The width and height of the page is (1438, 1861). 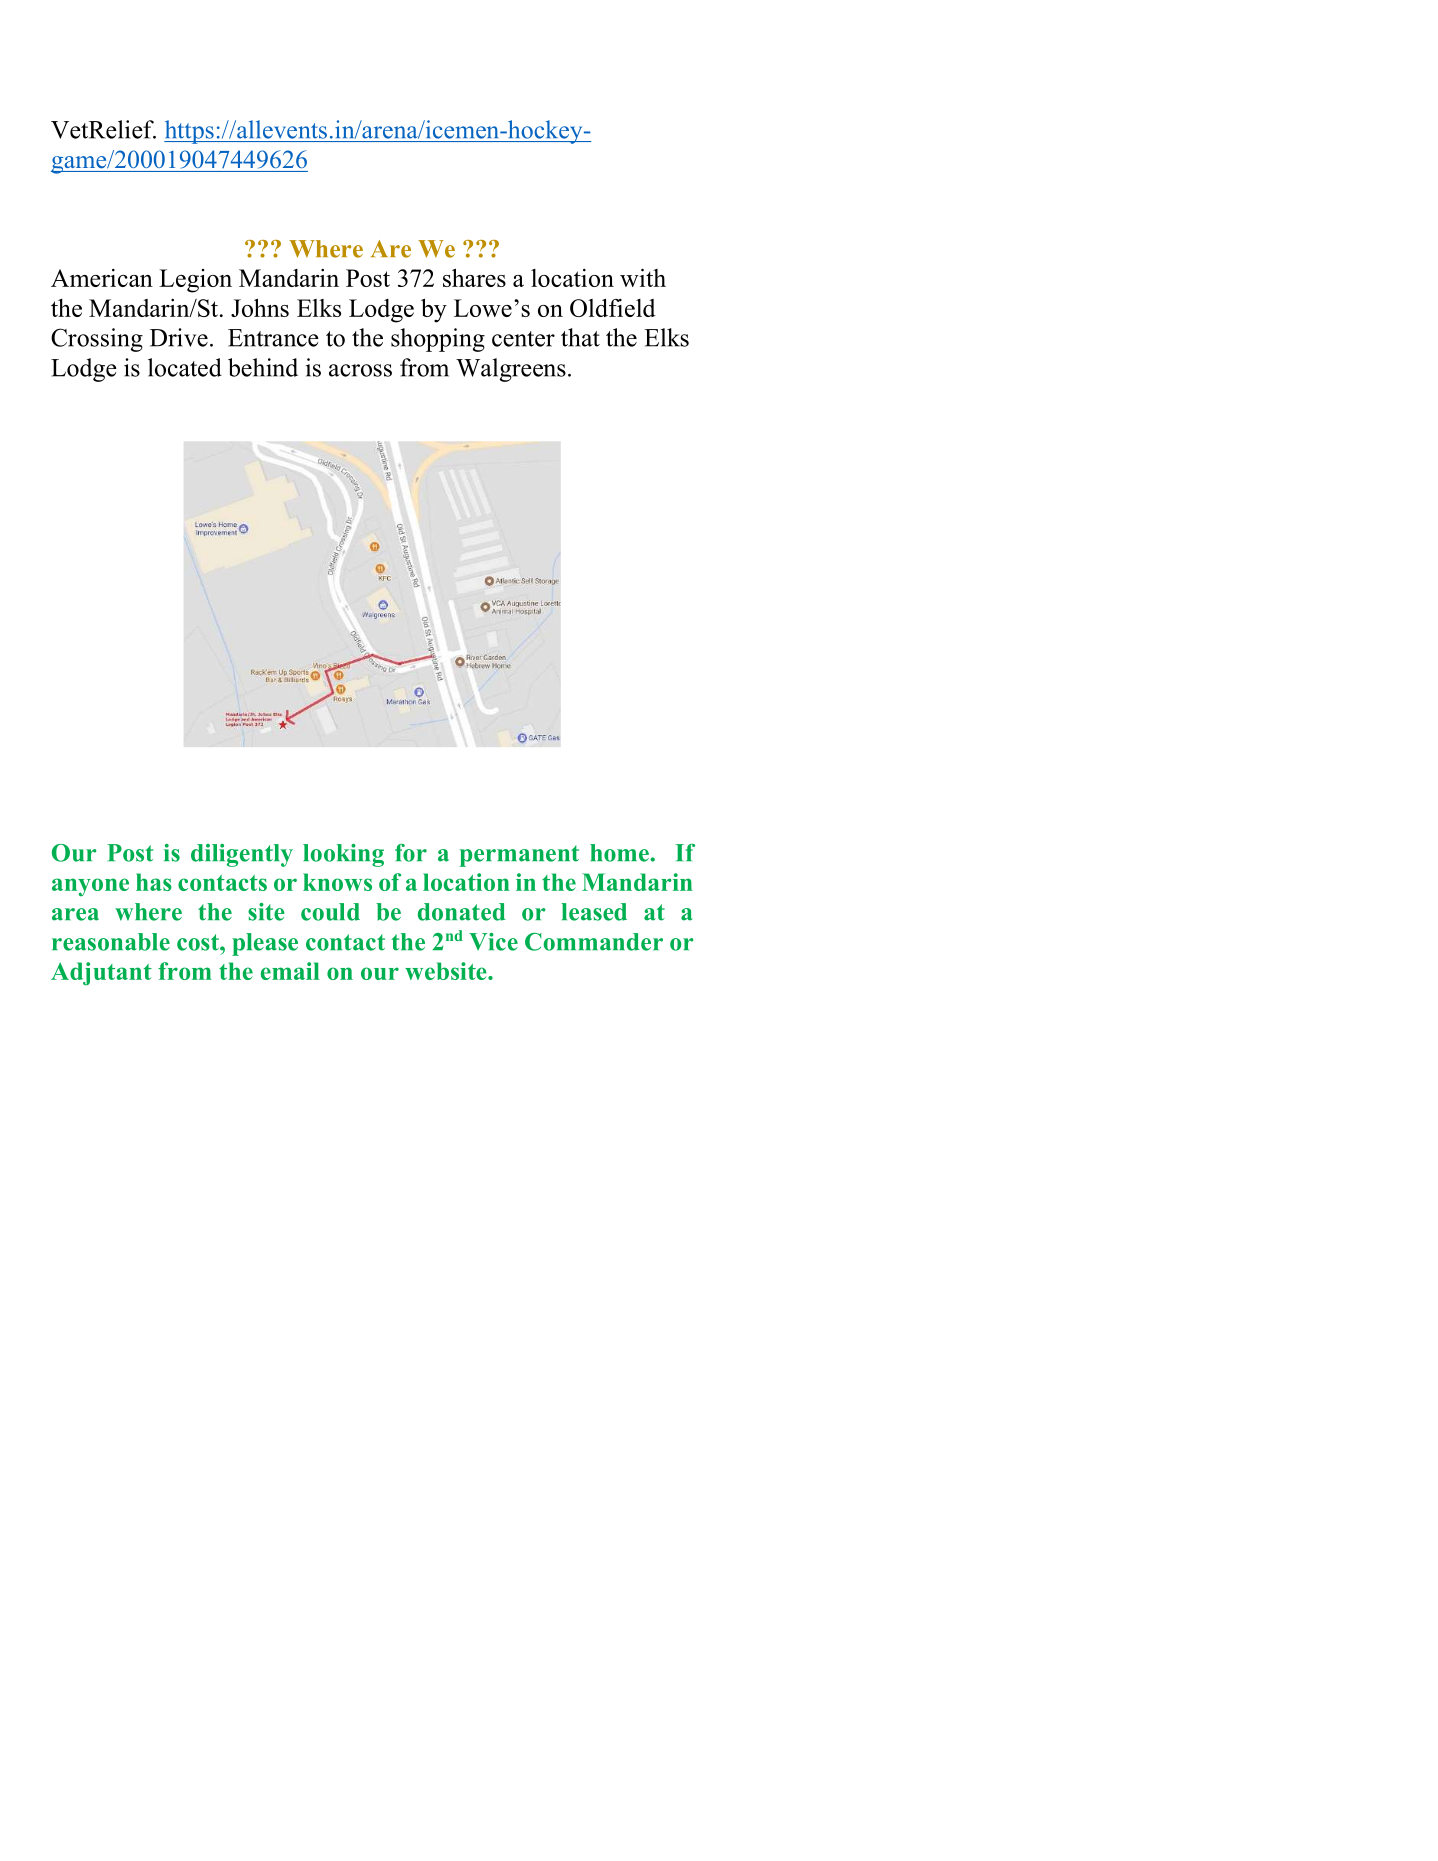 What do you see at coordinates (111, 942) in the page?
I see `reasonable` at bounding box center [111, 942].
